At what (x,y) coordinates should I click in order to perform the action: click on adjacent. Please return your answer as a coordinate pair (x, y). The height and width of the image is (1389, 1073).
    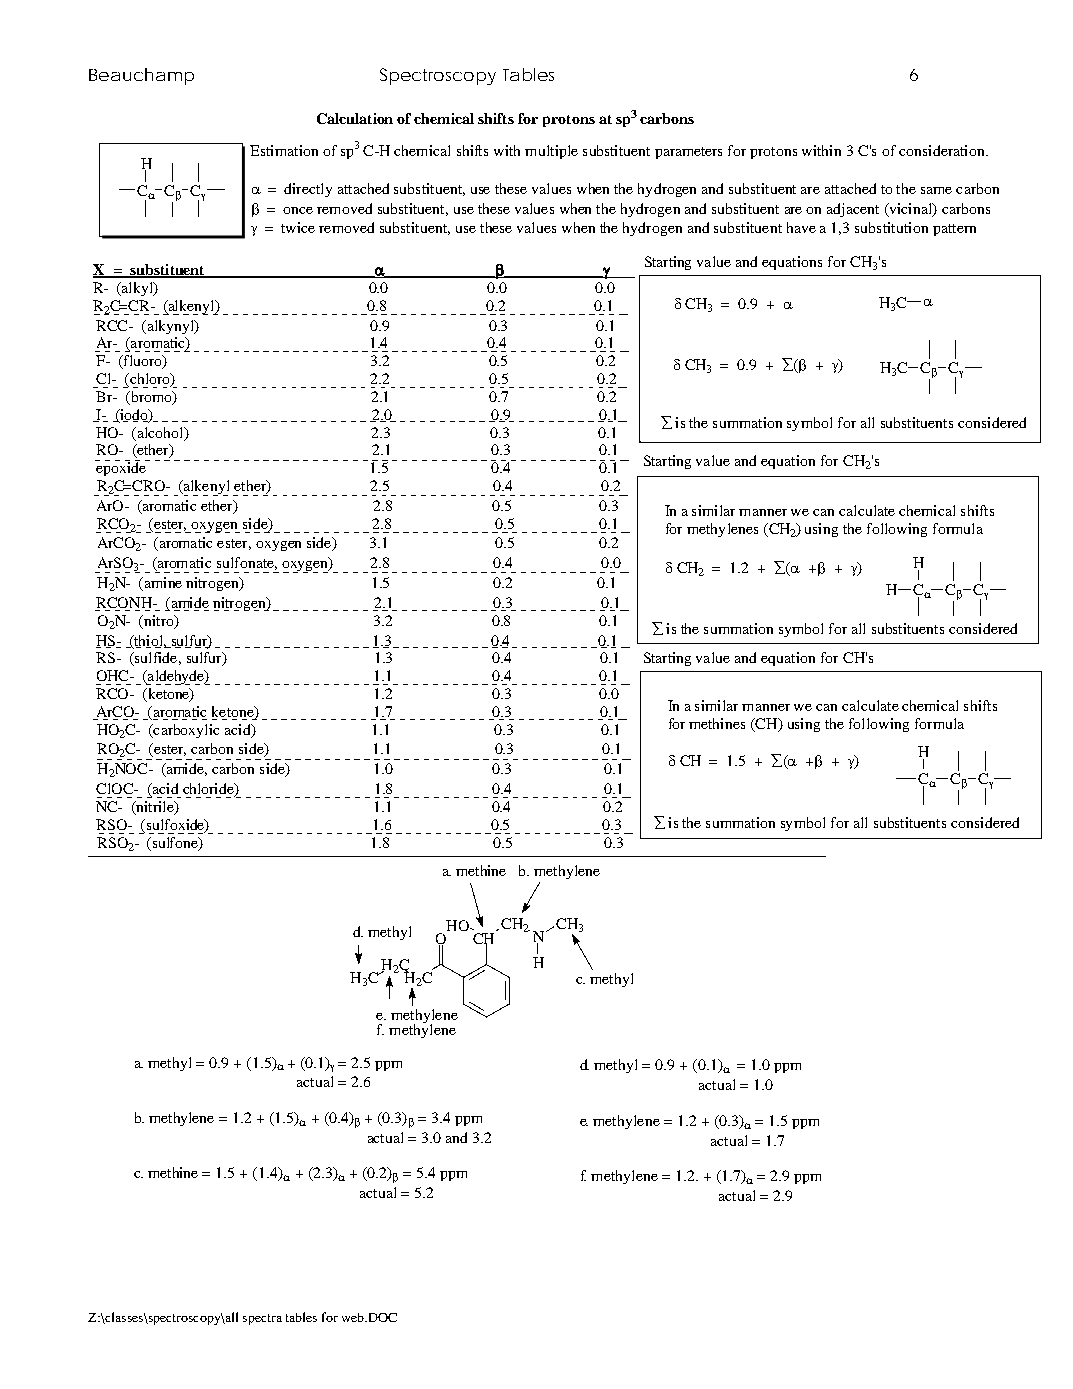
    Looking at the image, I should click on (853, 210).
